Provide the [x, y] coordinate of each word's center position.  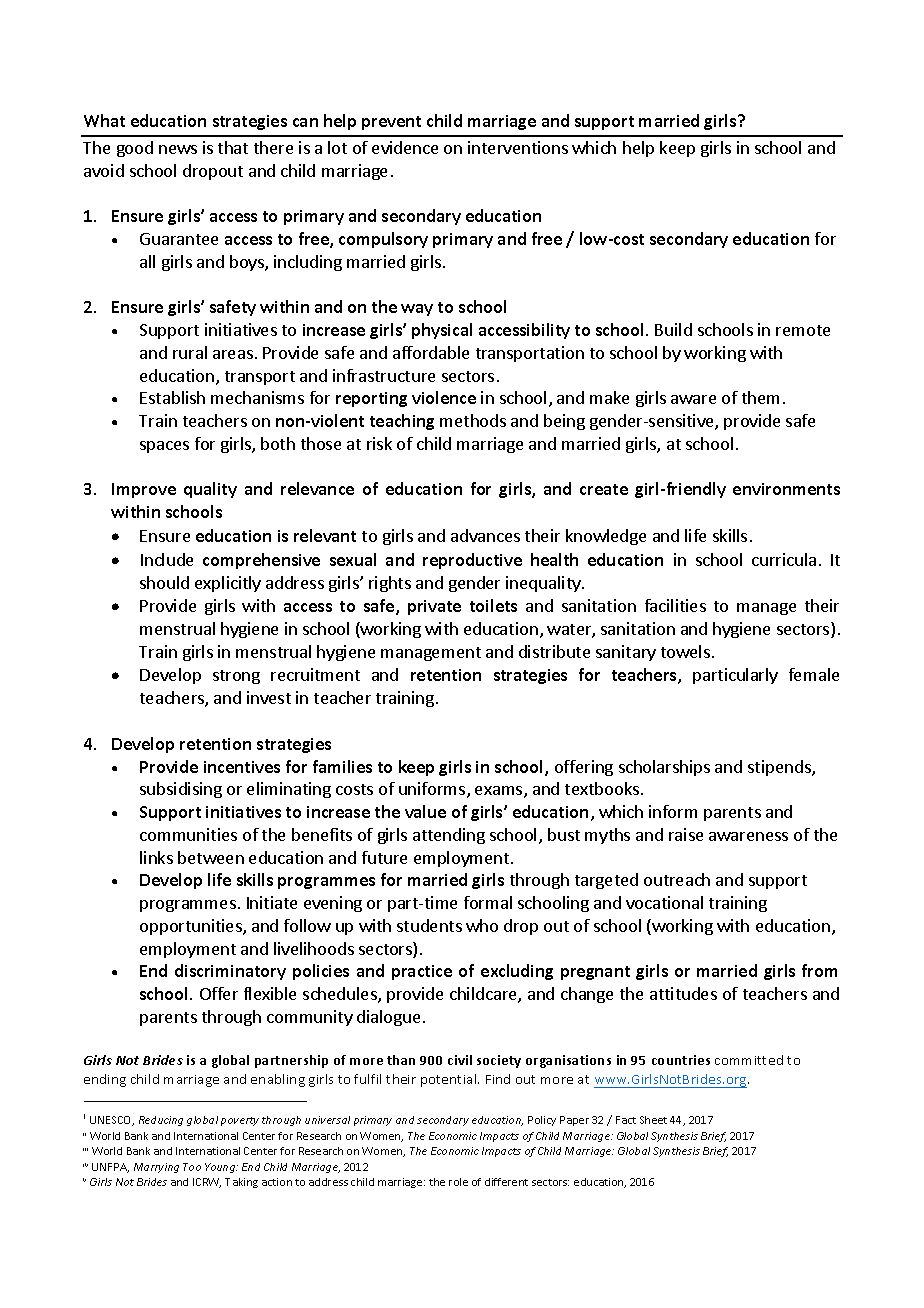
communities [188, 834]
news [178, 149]
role [458, 1182]
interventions [518, 147]
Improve [144, 490]
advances [485, 535]
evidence [405, 147]
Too [192, 1167]
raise [686, 834]
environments [786, 489]
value [425, 811]
